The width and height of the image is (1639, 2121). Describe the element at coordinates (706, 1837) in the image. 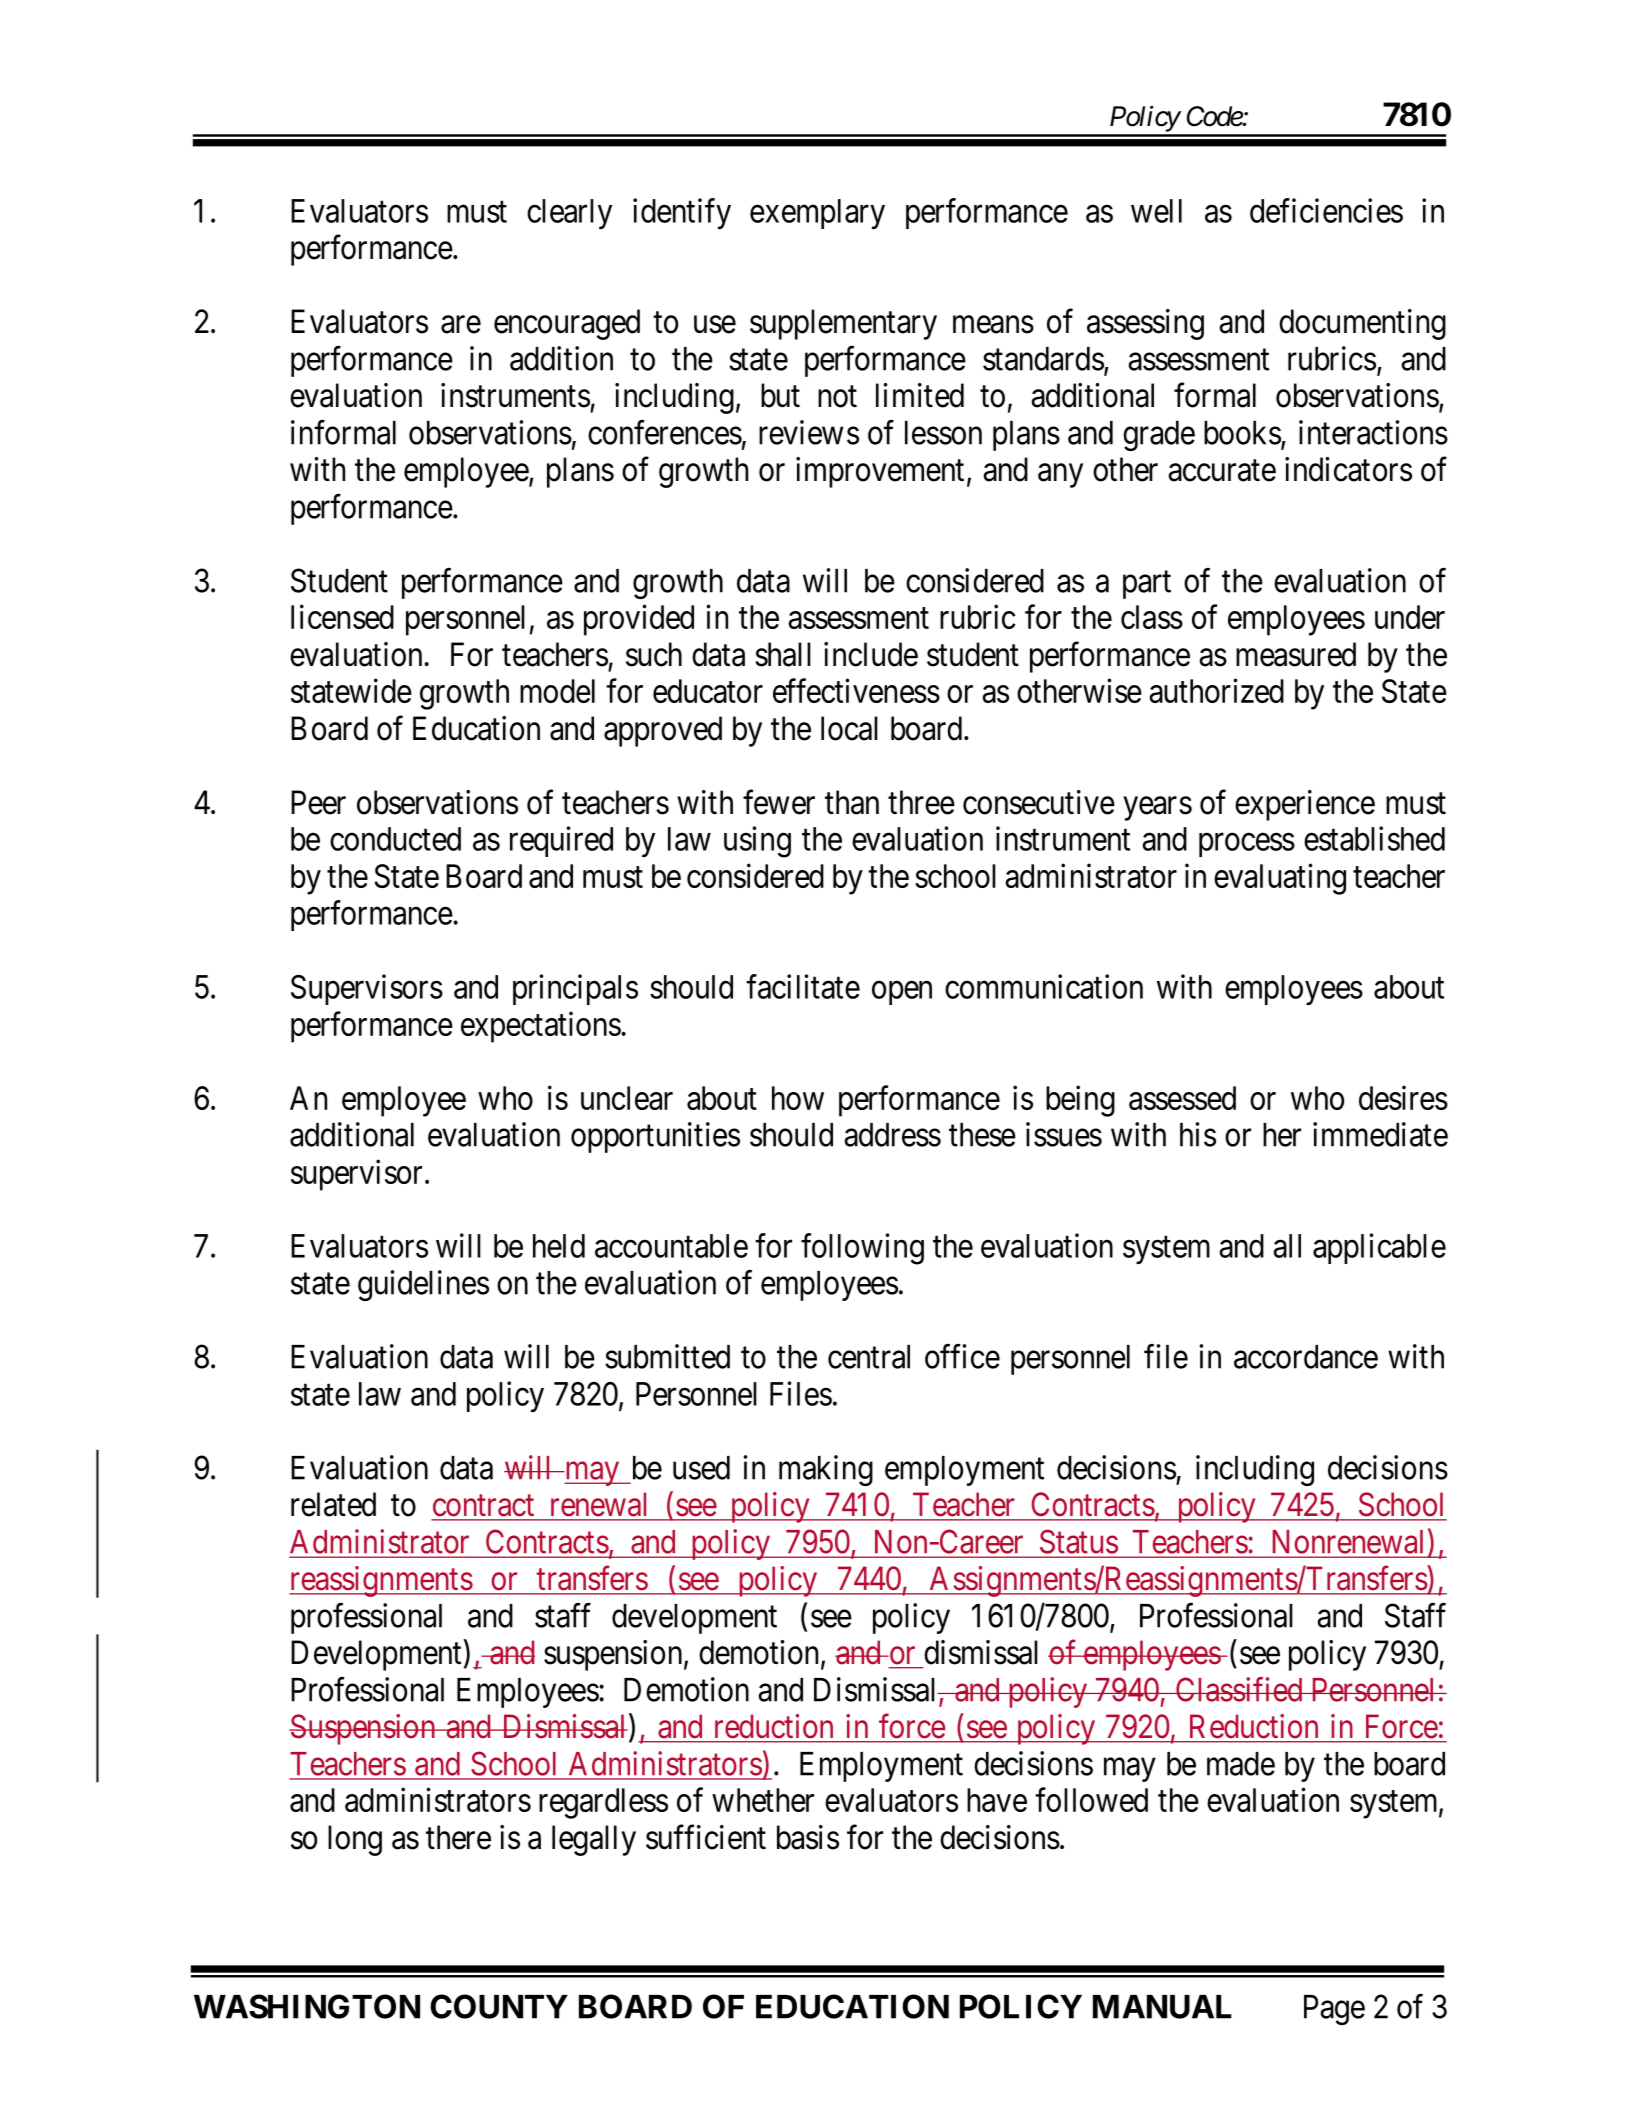

I see `sufficient` at that location.
